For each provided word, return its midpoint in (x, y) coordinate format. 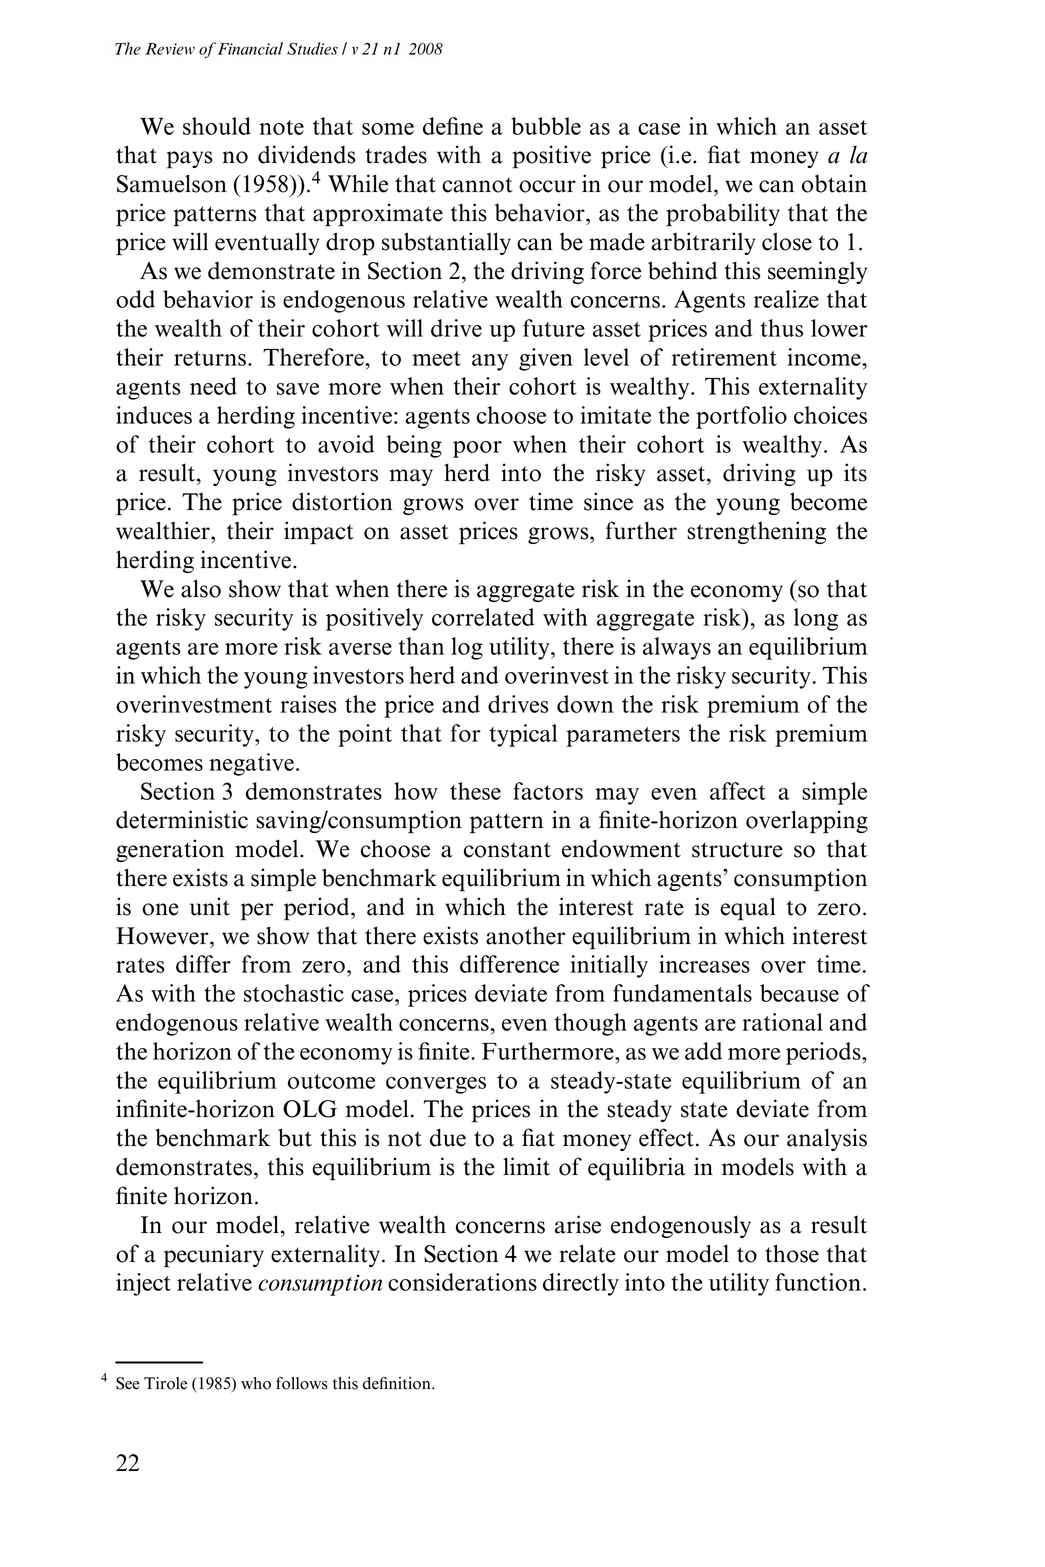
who (256, 1383)
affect (738, 791)
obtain (834, 183)
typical (523, 735)
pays (189, 160)
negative (251, 764)
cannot (477, 185)
